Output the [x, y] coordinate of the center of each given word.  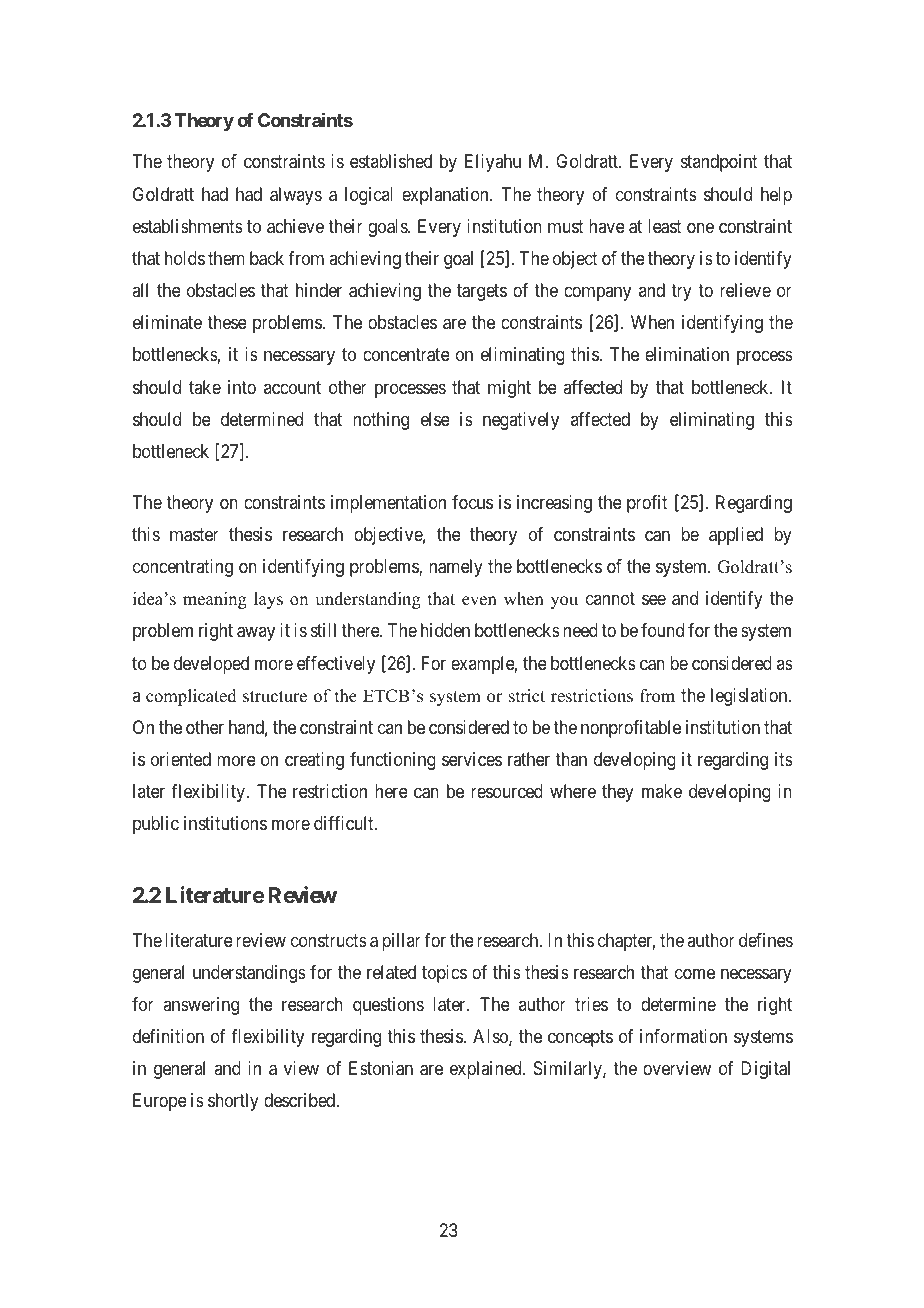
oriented [181, 759]
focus [472, 502]
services [472, 759]
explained [487, 1070]
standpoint [719, 163]
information [683, 1036]
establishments [188, 226]
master [194, 535]
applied [736, 536]
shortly [233, 1102]
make [662, 791]
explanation [446, 196]
